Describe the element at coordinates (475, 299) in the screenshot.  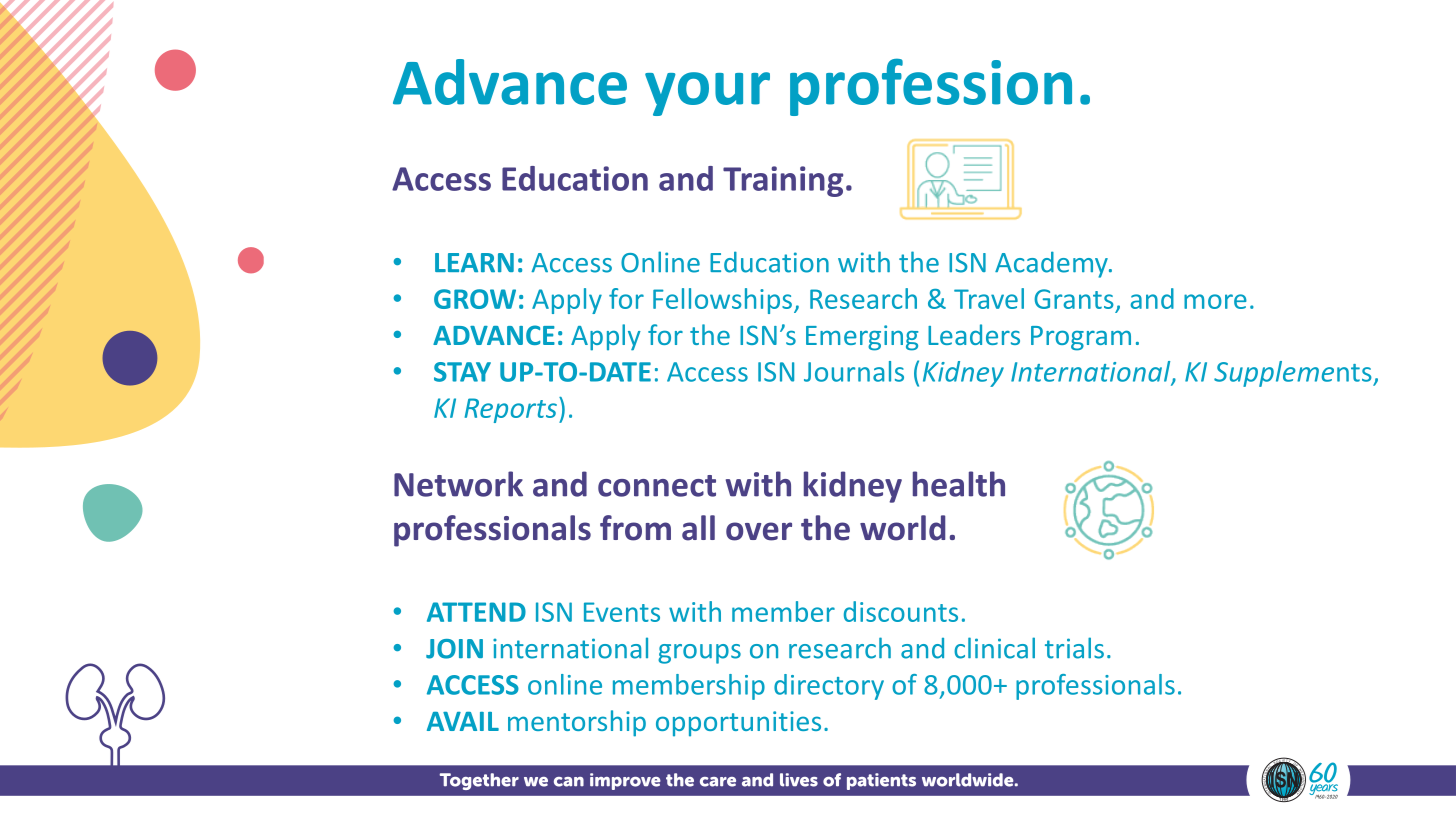
I see `GROW` at that location.
